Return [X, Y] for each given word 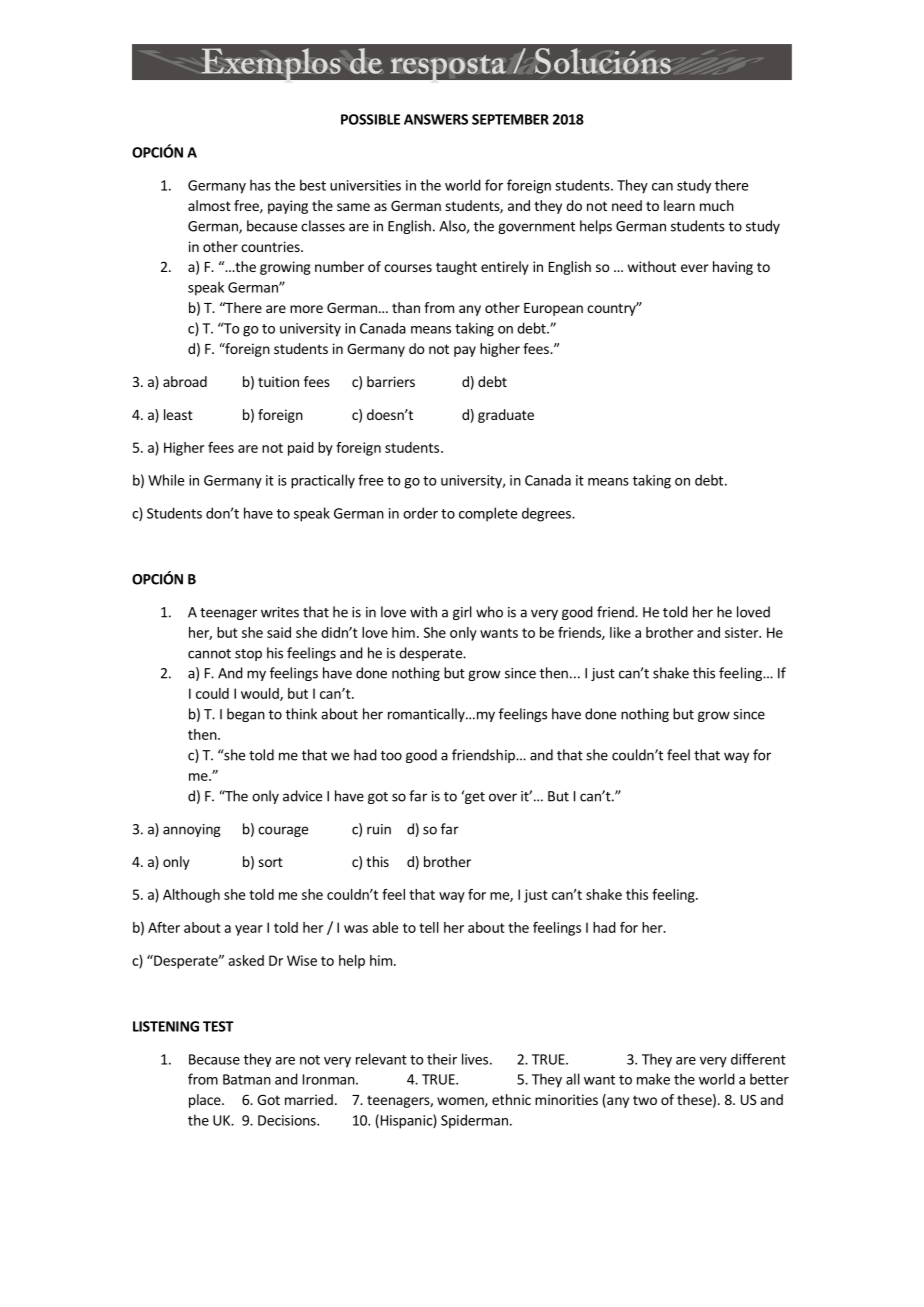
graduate [506, 416]
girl [462, 613]
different [758, 1059]
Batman [247, 1079]
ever [695, 268]
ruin [379, 829]
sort [270, 862]
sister [743, 632]
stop [248, 655]
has [260, 185]
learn [679, 205]
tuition [278, 381]
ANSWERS [436, 119]
